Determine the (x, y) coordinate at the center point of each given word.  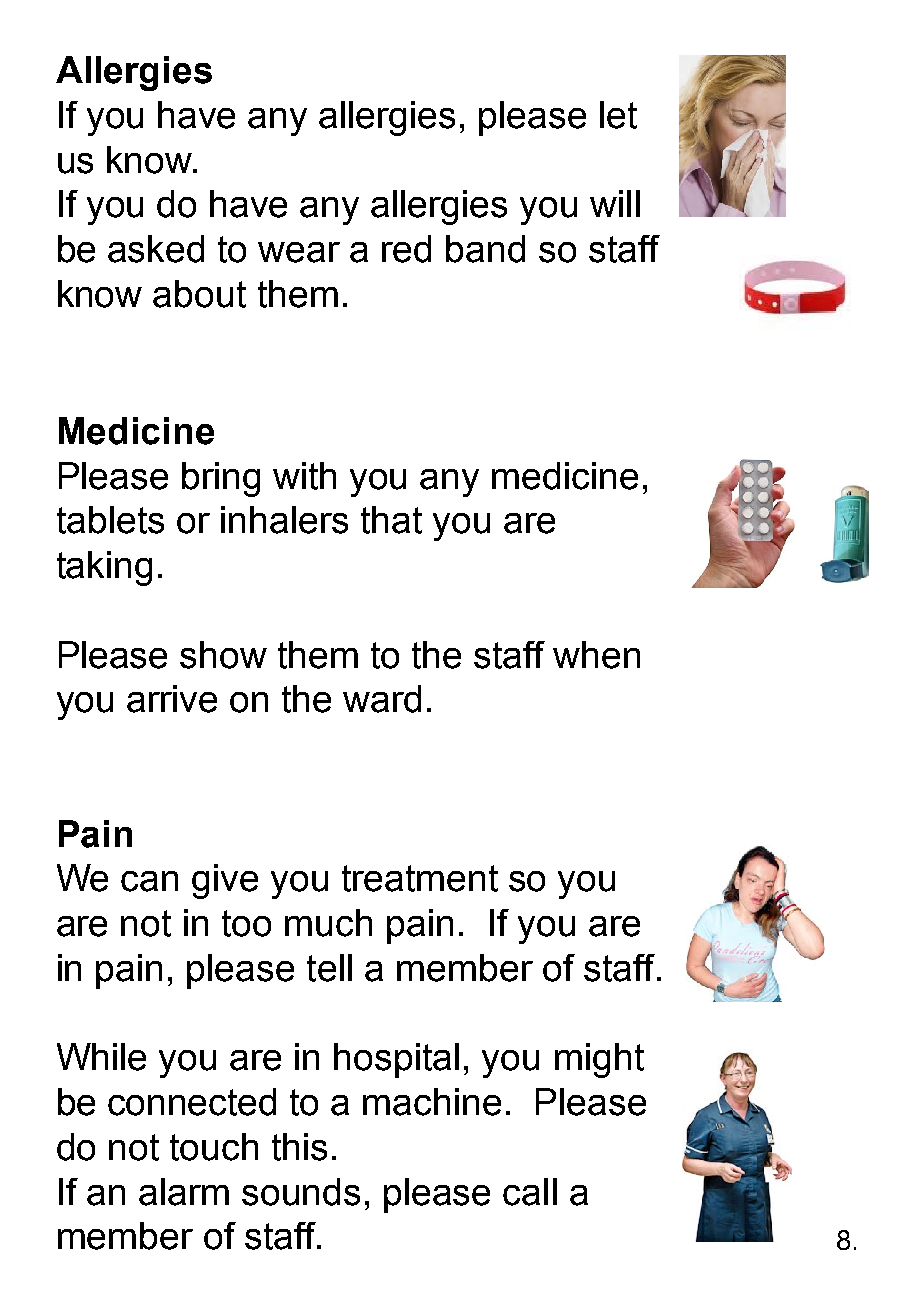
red (406, 249)
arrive (172, 699)
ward (382, 699)
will (615, 203)
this (299, 1147)
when (596, 655)
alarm (184, 1192)
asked (156, 249)
